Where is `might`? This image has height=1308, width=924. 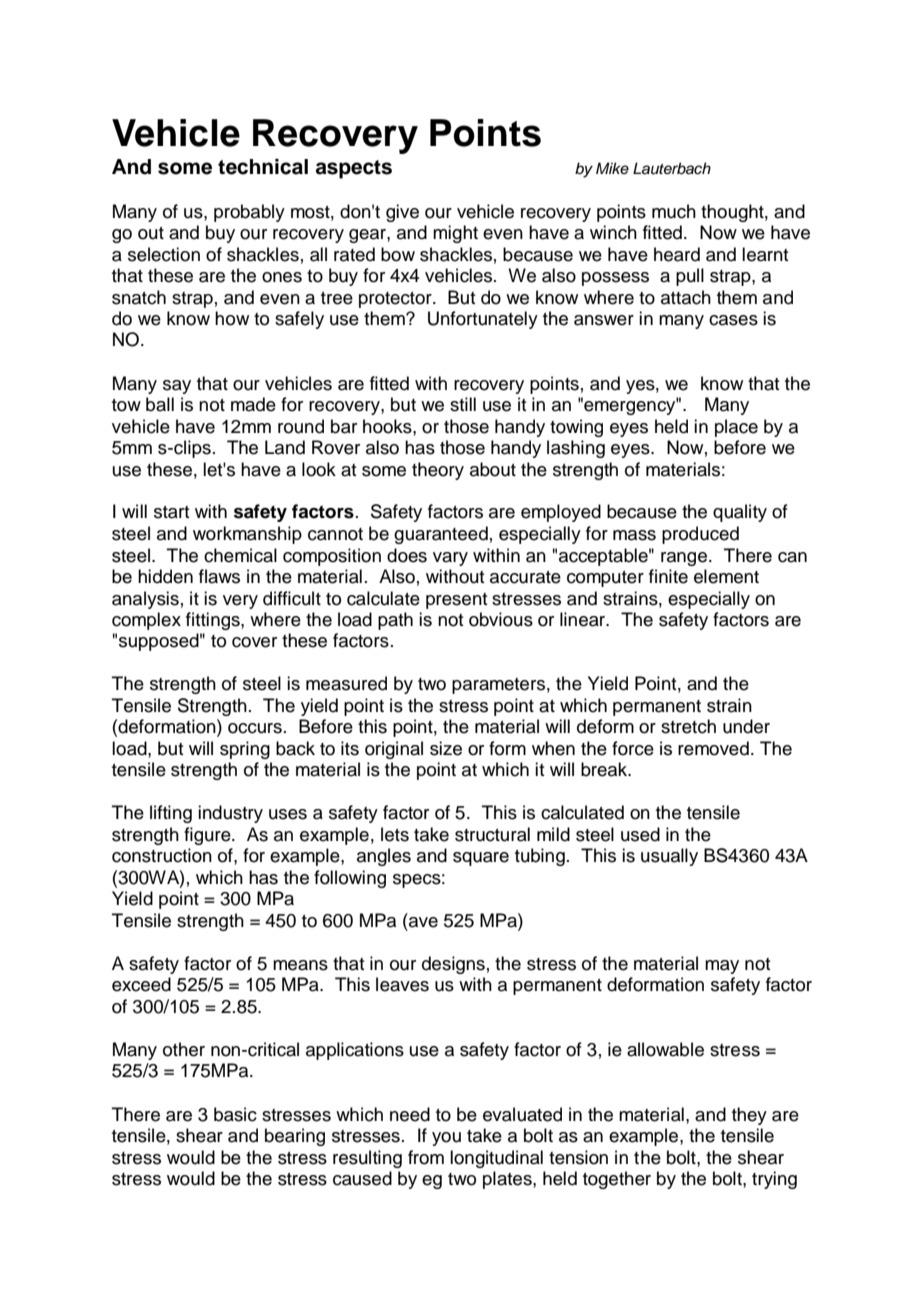 might is located at coordinates (455, 234).
